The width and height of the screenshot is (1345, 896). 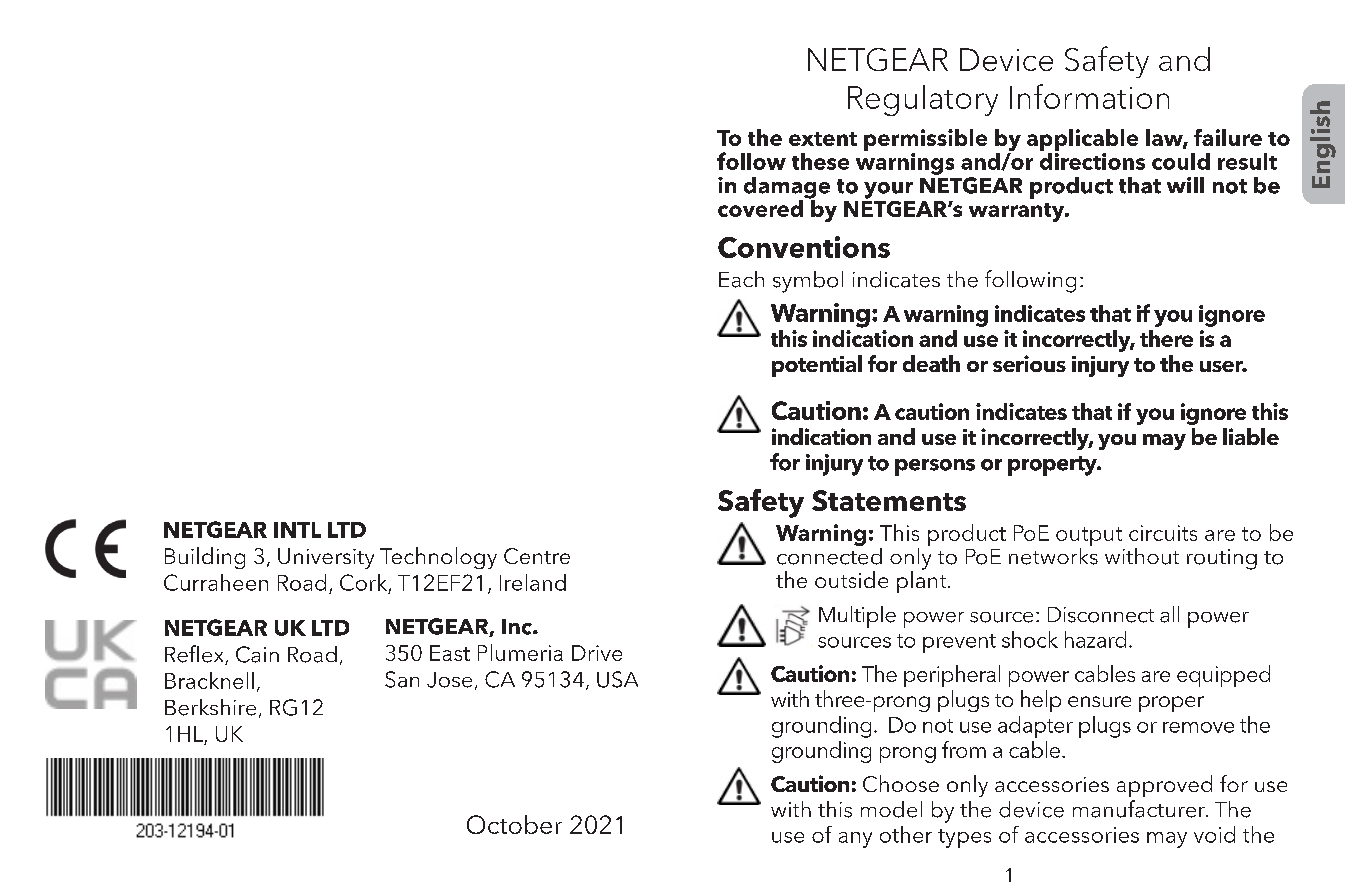 What do you see at coordinates (855, 840) in the screenshot?
I see `any` at bounding box center [855, 840].
